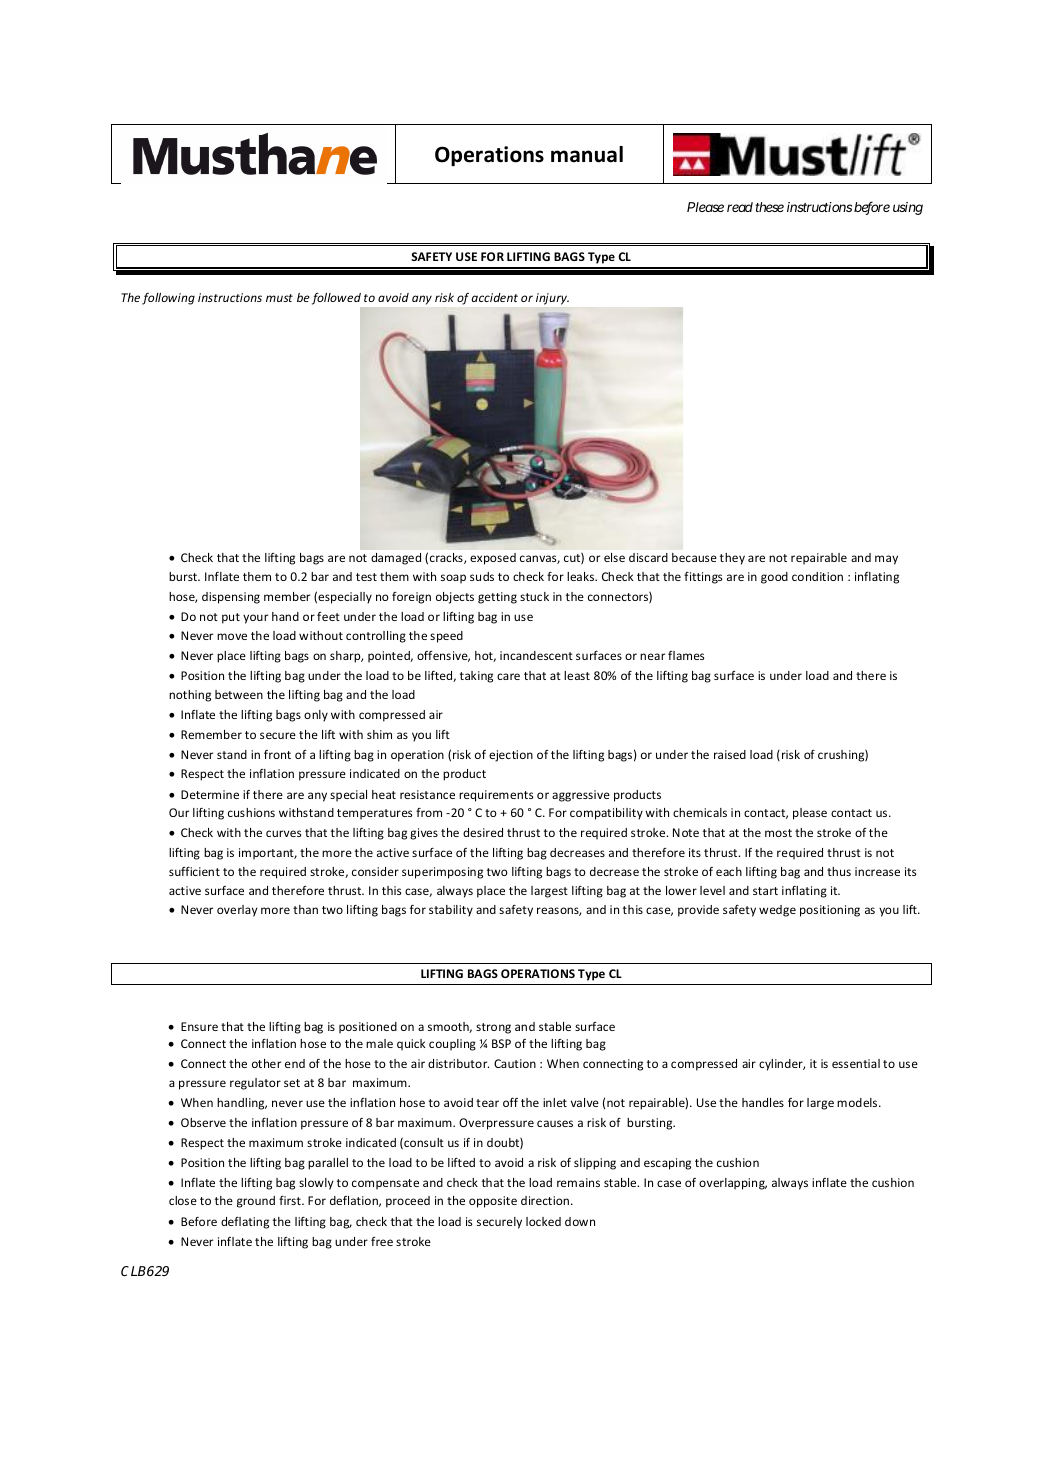  I want to click on direction, so click(546, 1200).
